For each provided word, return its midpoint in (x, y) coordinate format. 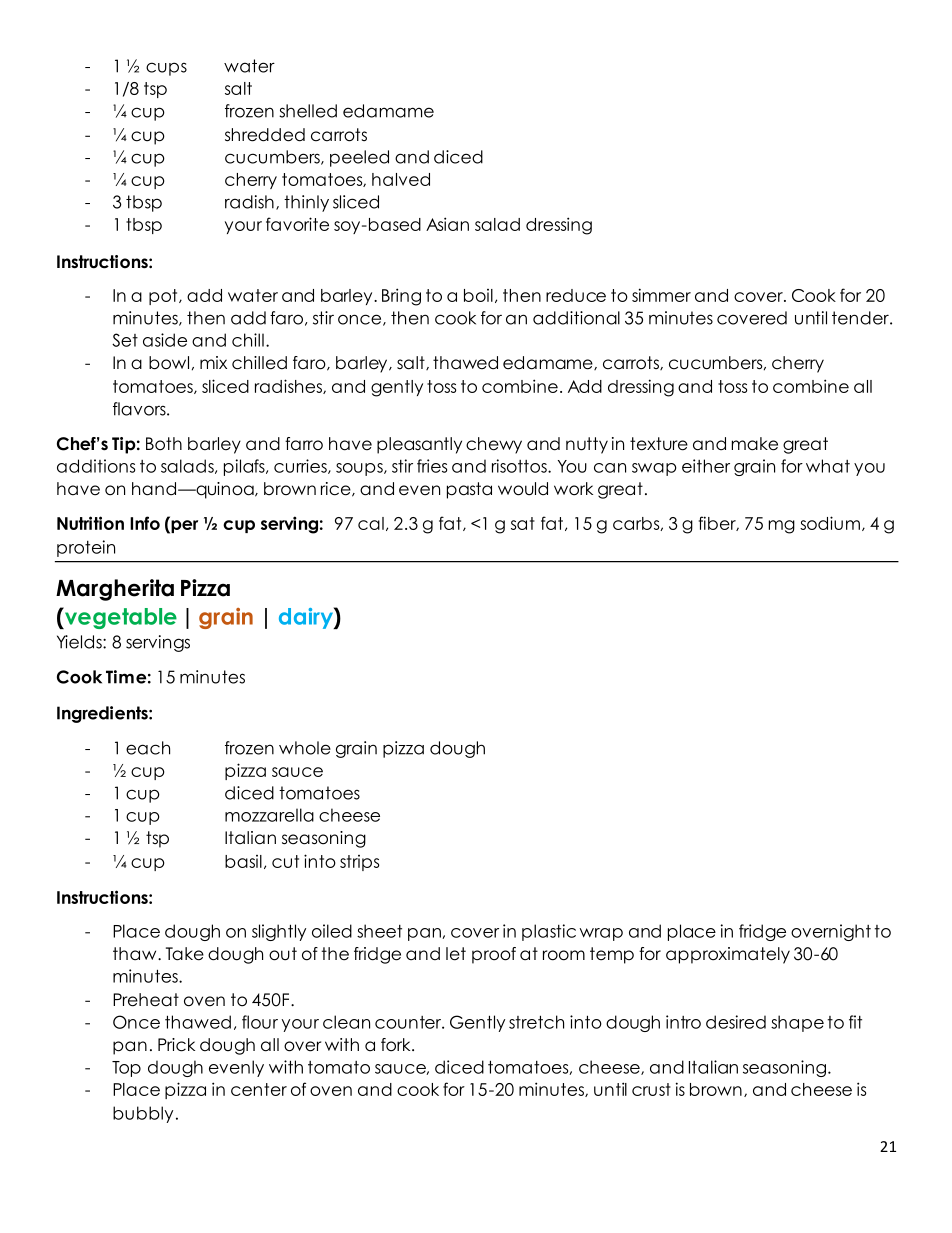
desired (736, 1022)
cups (166, 69)
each (148, 748)
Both (164, 444)
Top (126, 1069)
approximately (728, 955)
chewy (494, 445)
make (755, 444)
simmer (661, 295)
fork (397, 1045)
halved (401, 179)
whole (305, 748)
